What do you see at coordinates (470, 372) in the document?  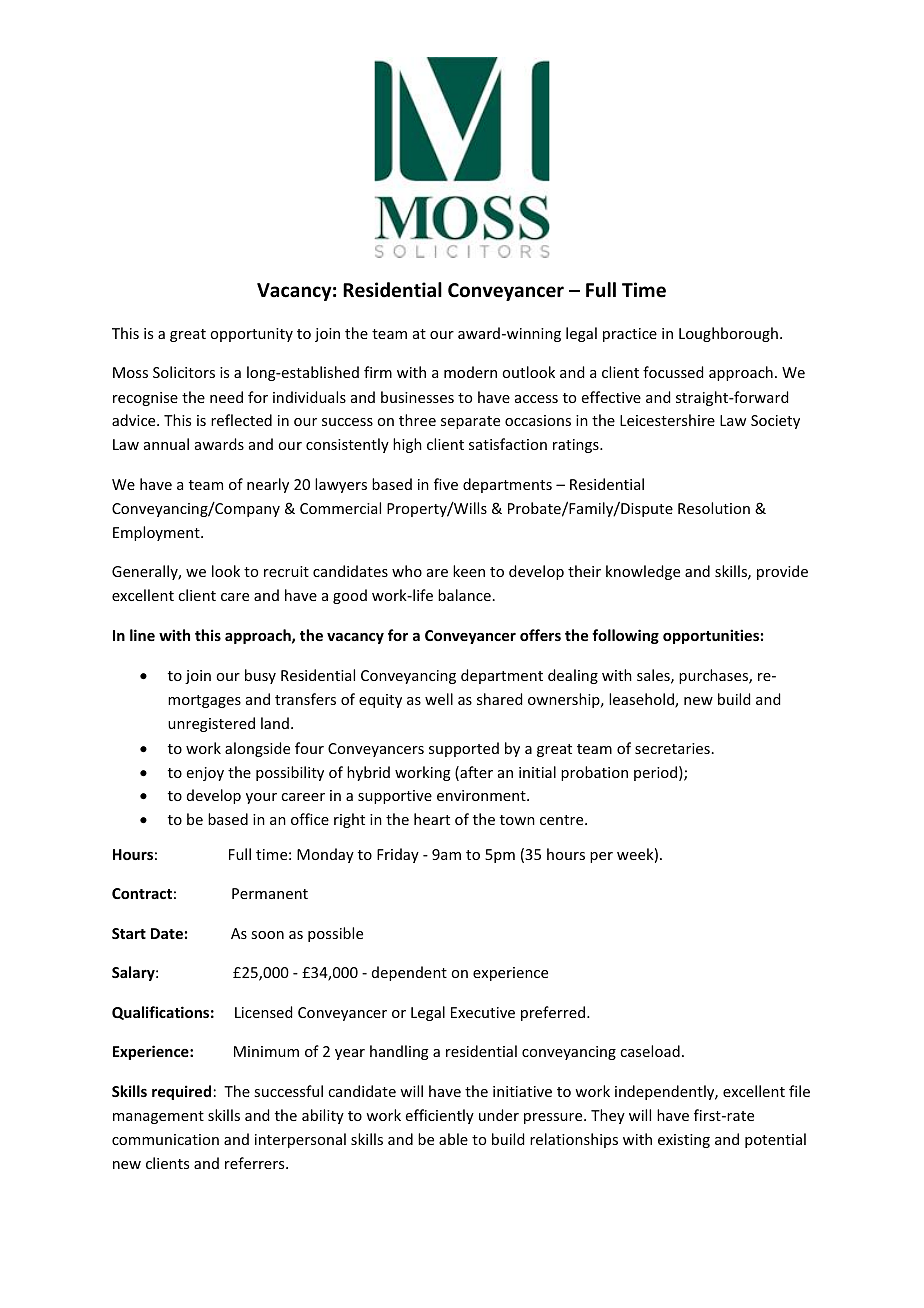 I see `modern` at bounding box center [470, 372].
